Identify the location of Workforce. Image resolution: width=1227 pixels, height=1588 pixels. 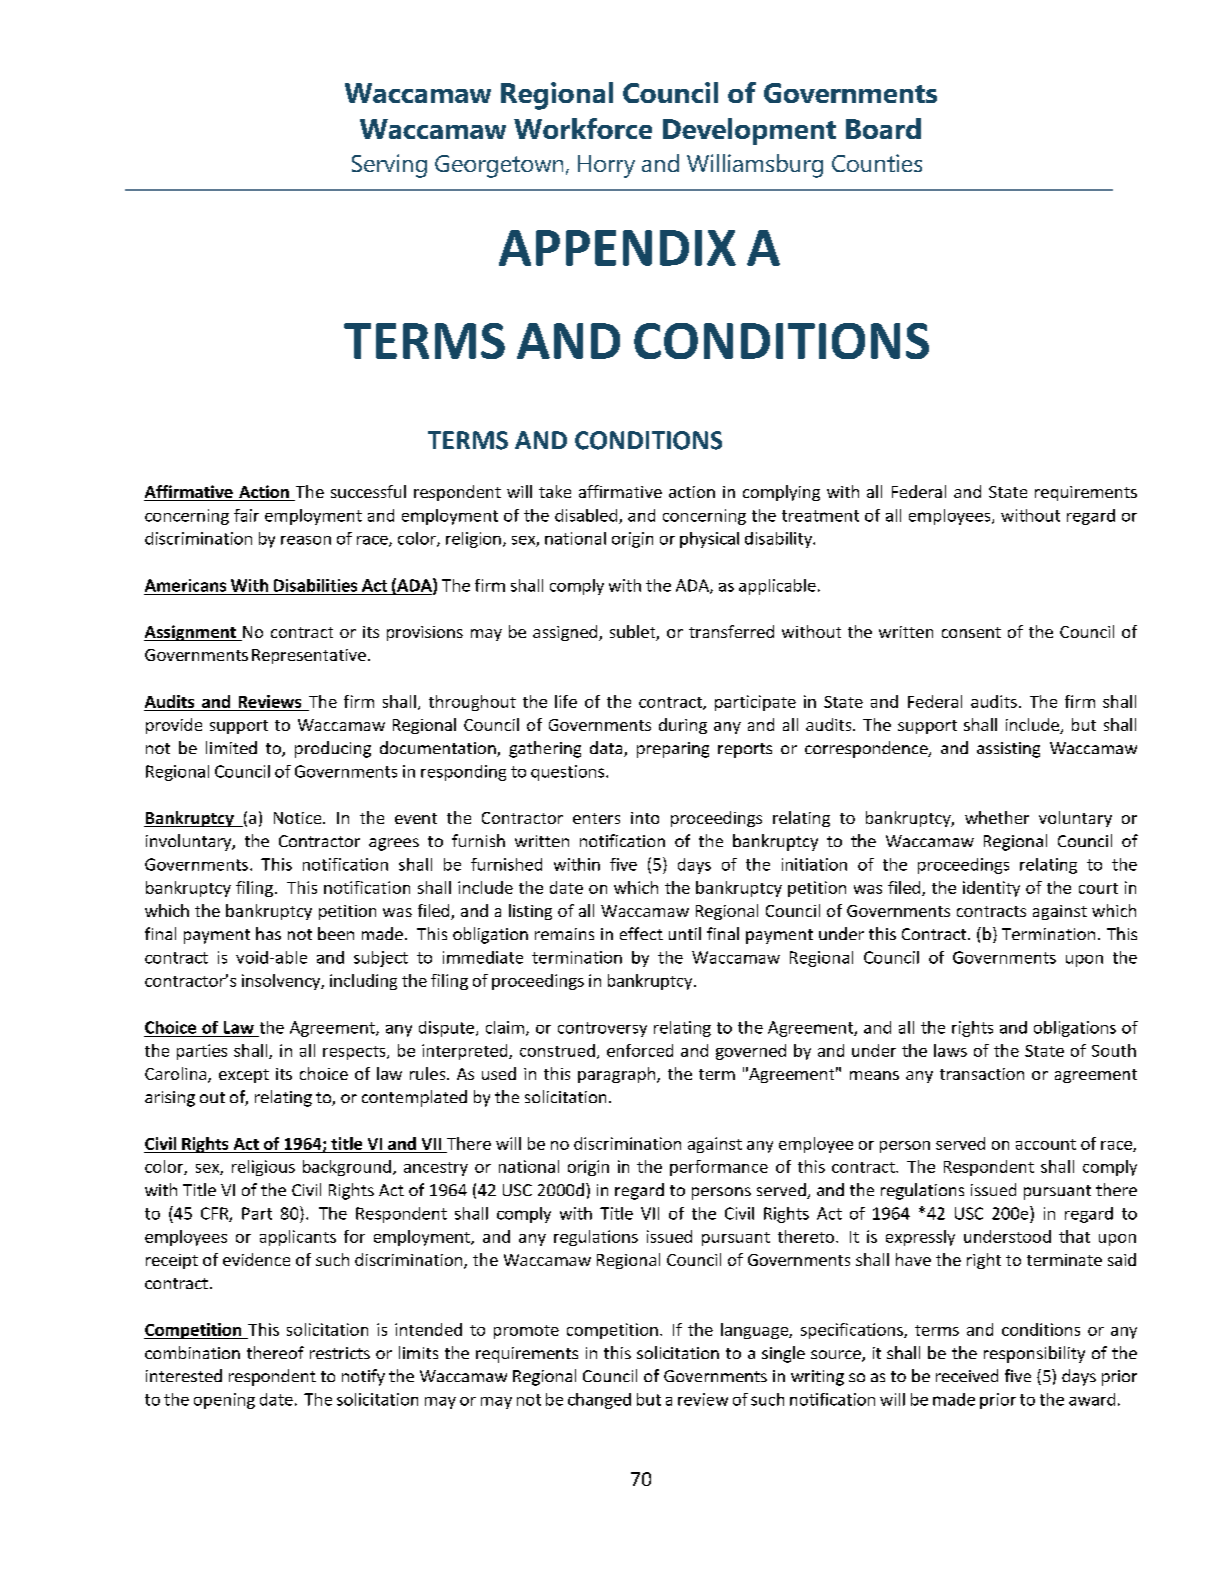
(583, 128).
